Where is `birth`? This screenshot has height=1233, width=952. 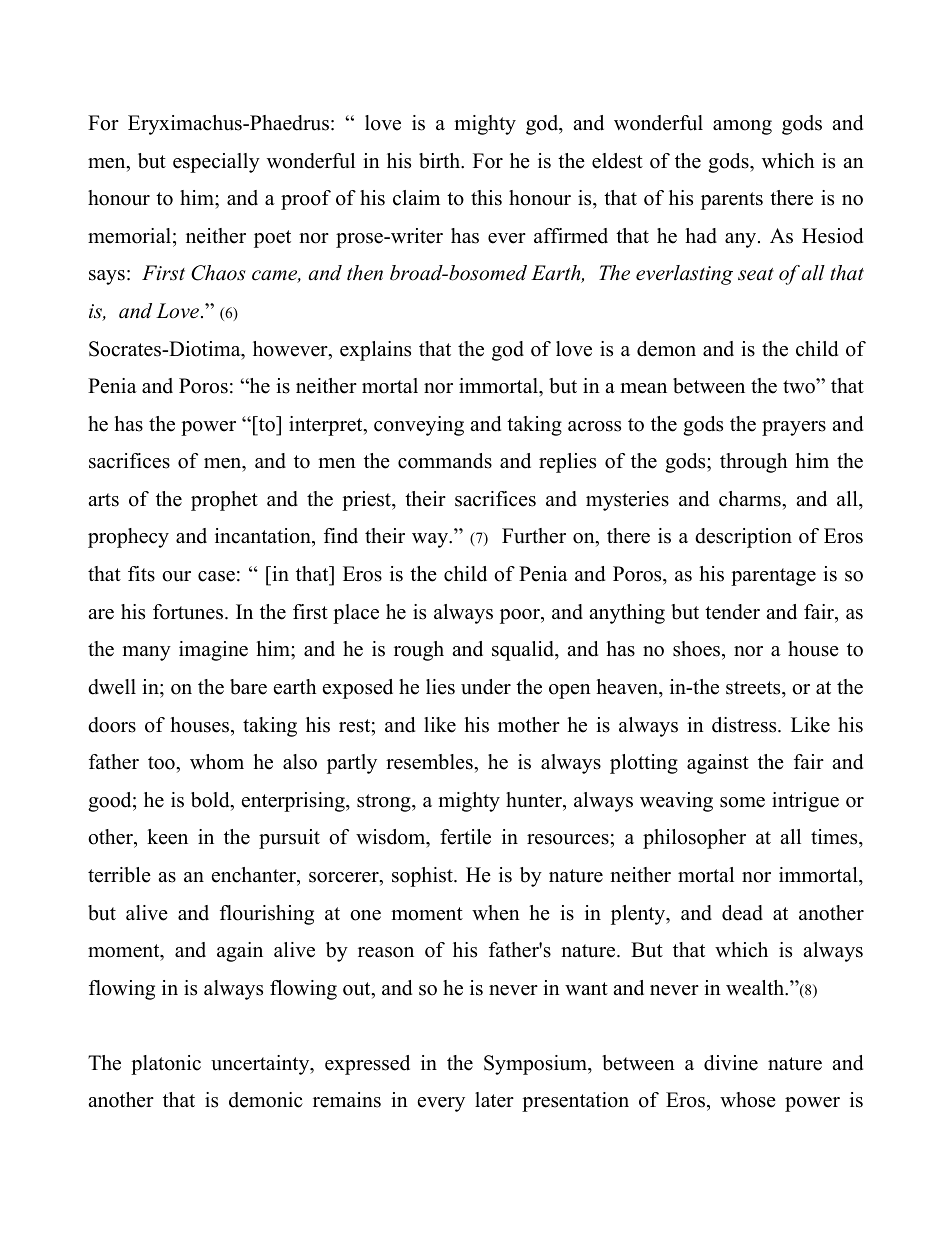
birth is located at coordinates (440, 161).
